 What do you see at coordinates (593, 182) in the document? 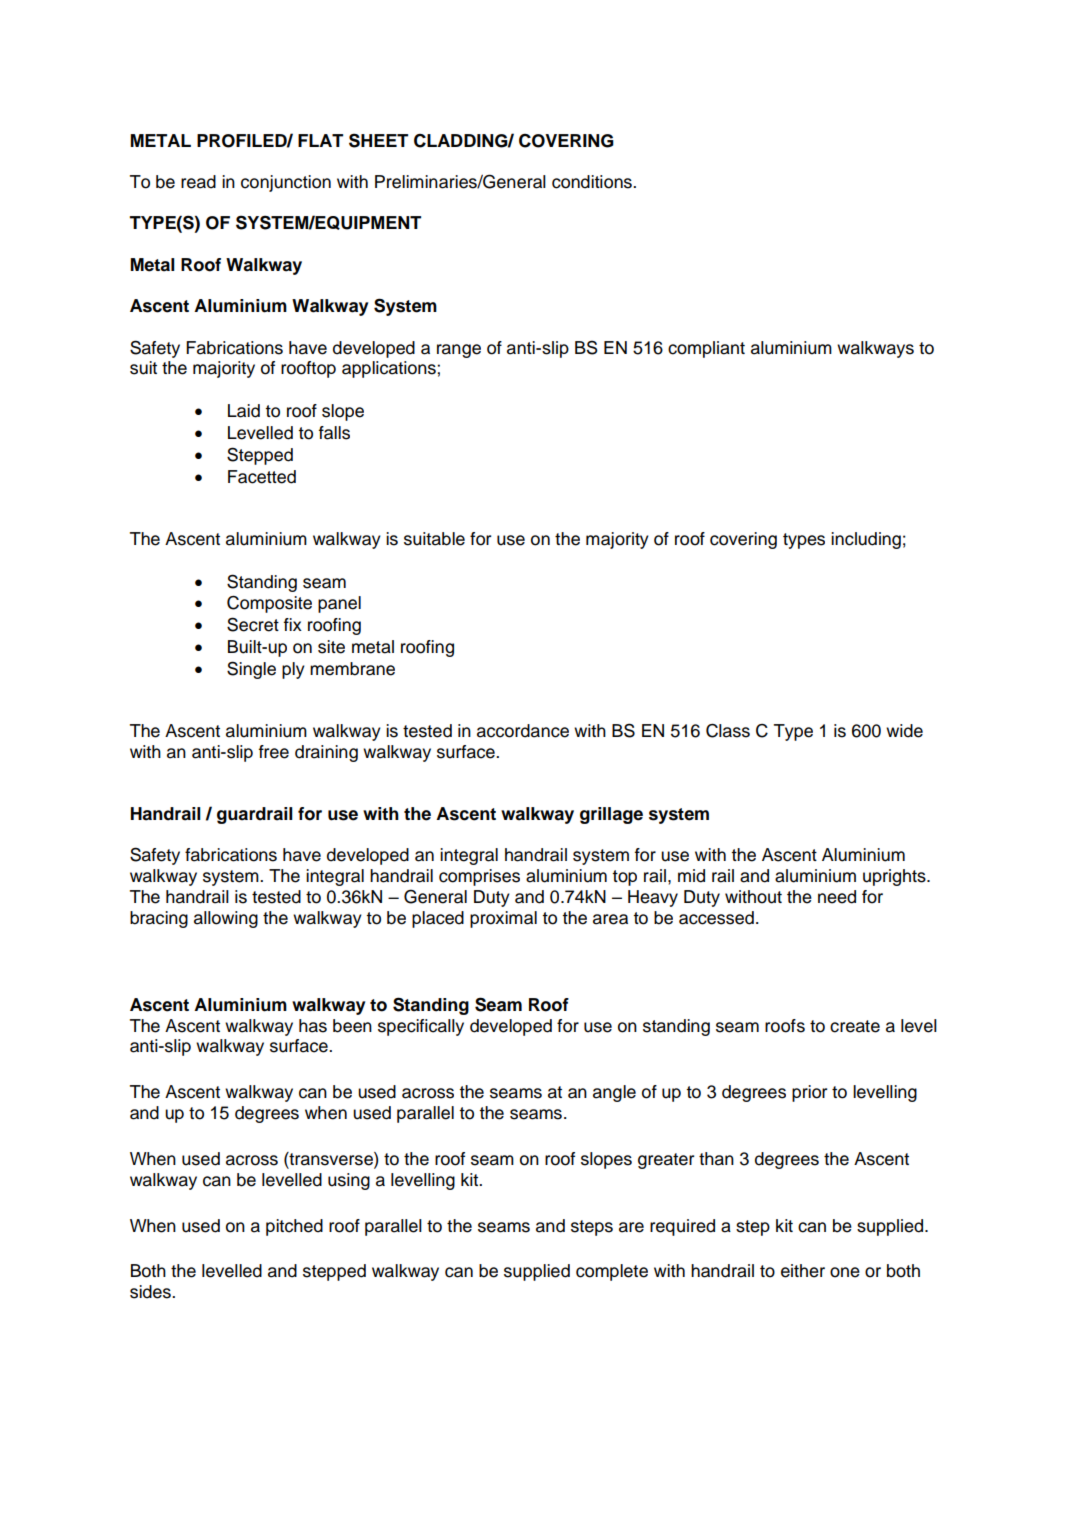
I see `conditions` at bounding box center [593, 182].
